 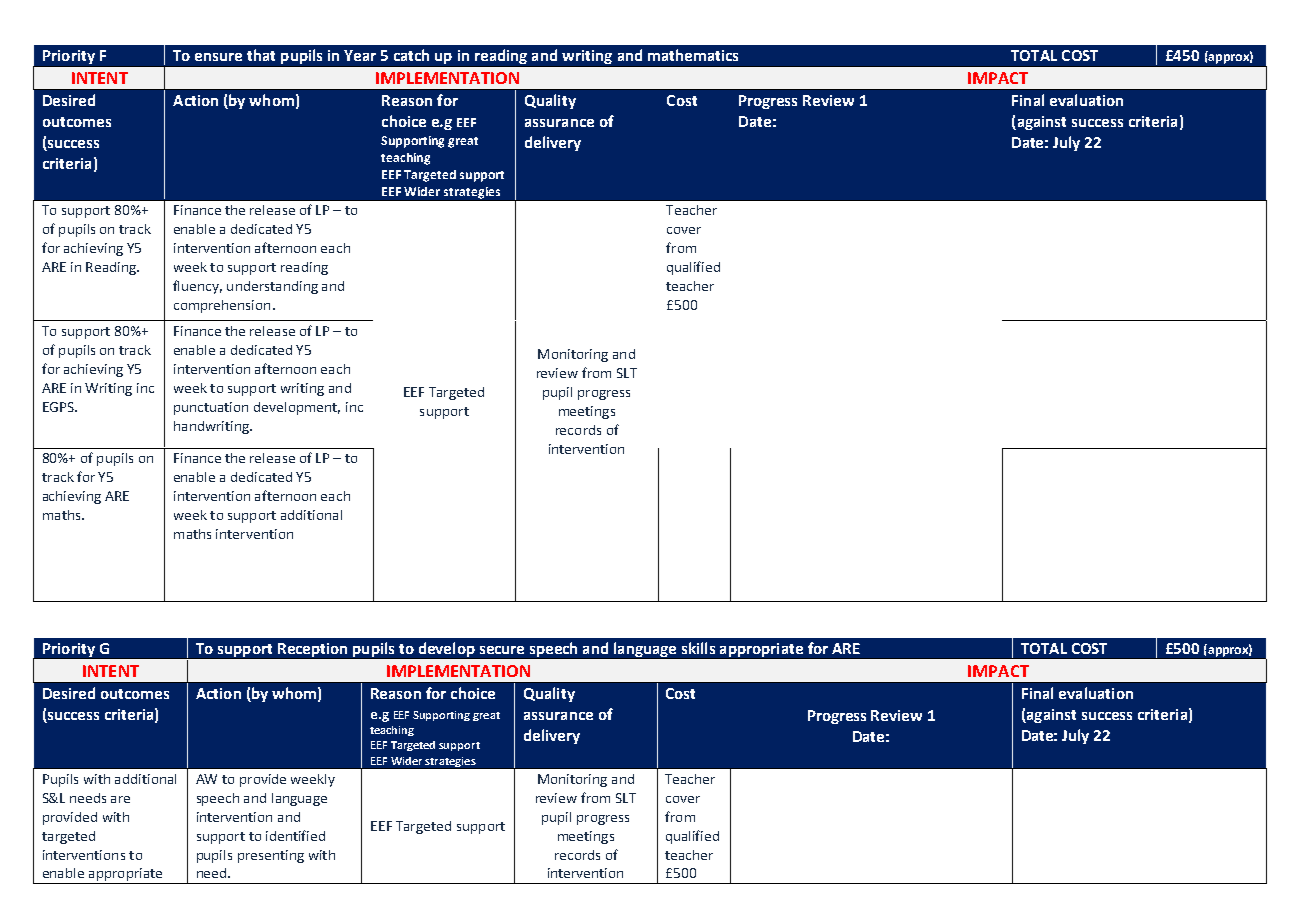 I want to click on punctuation, so click(x=211, y=408).
